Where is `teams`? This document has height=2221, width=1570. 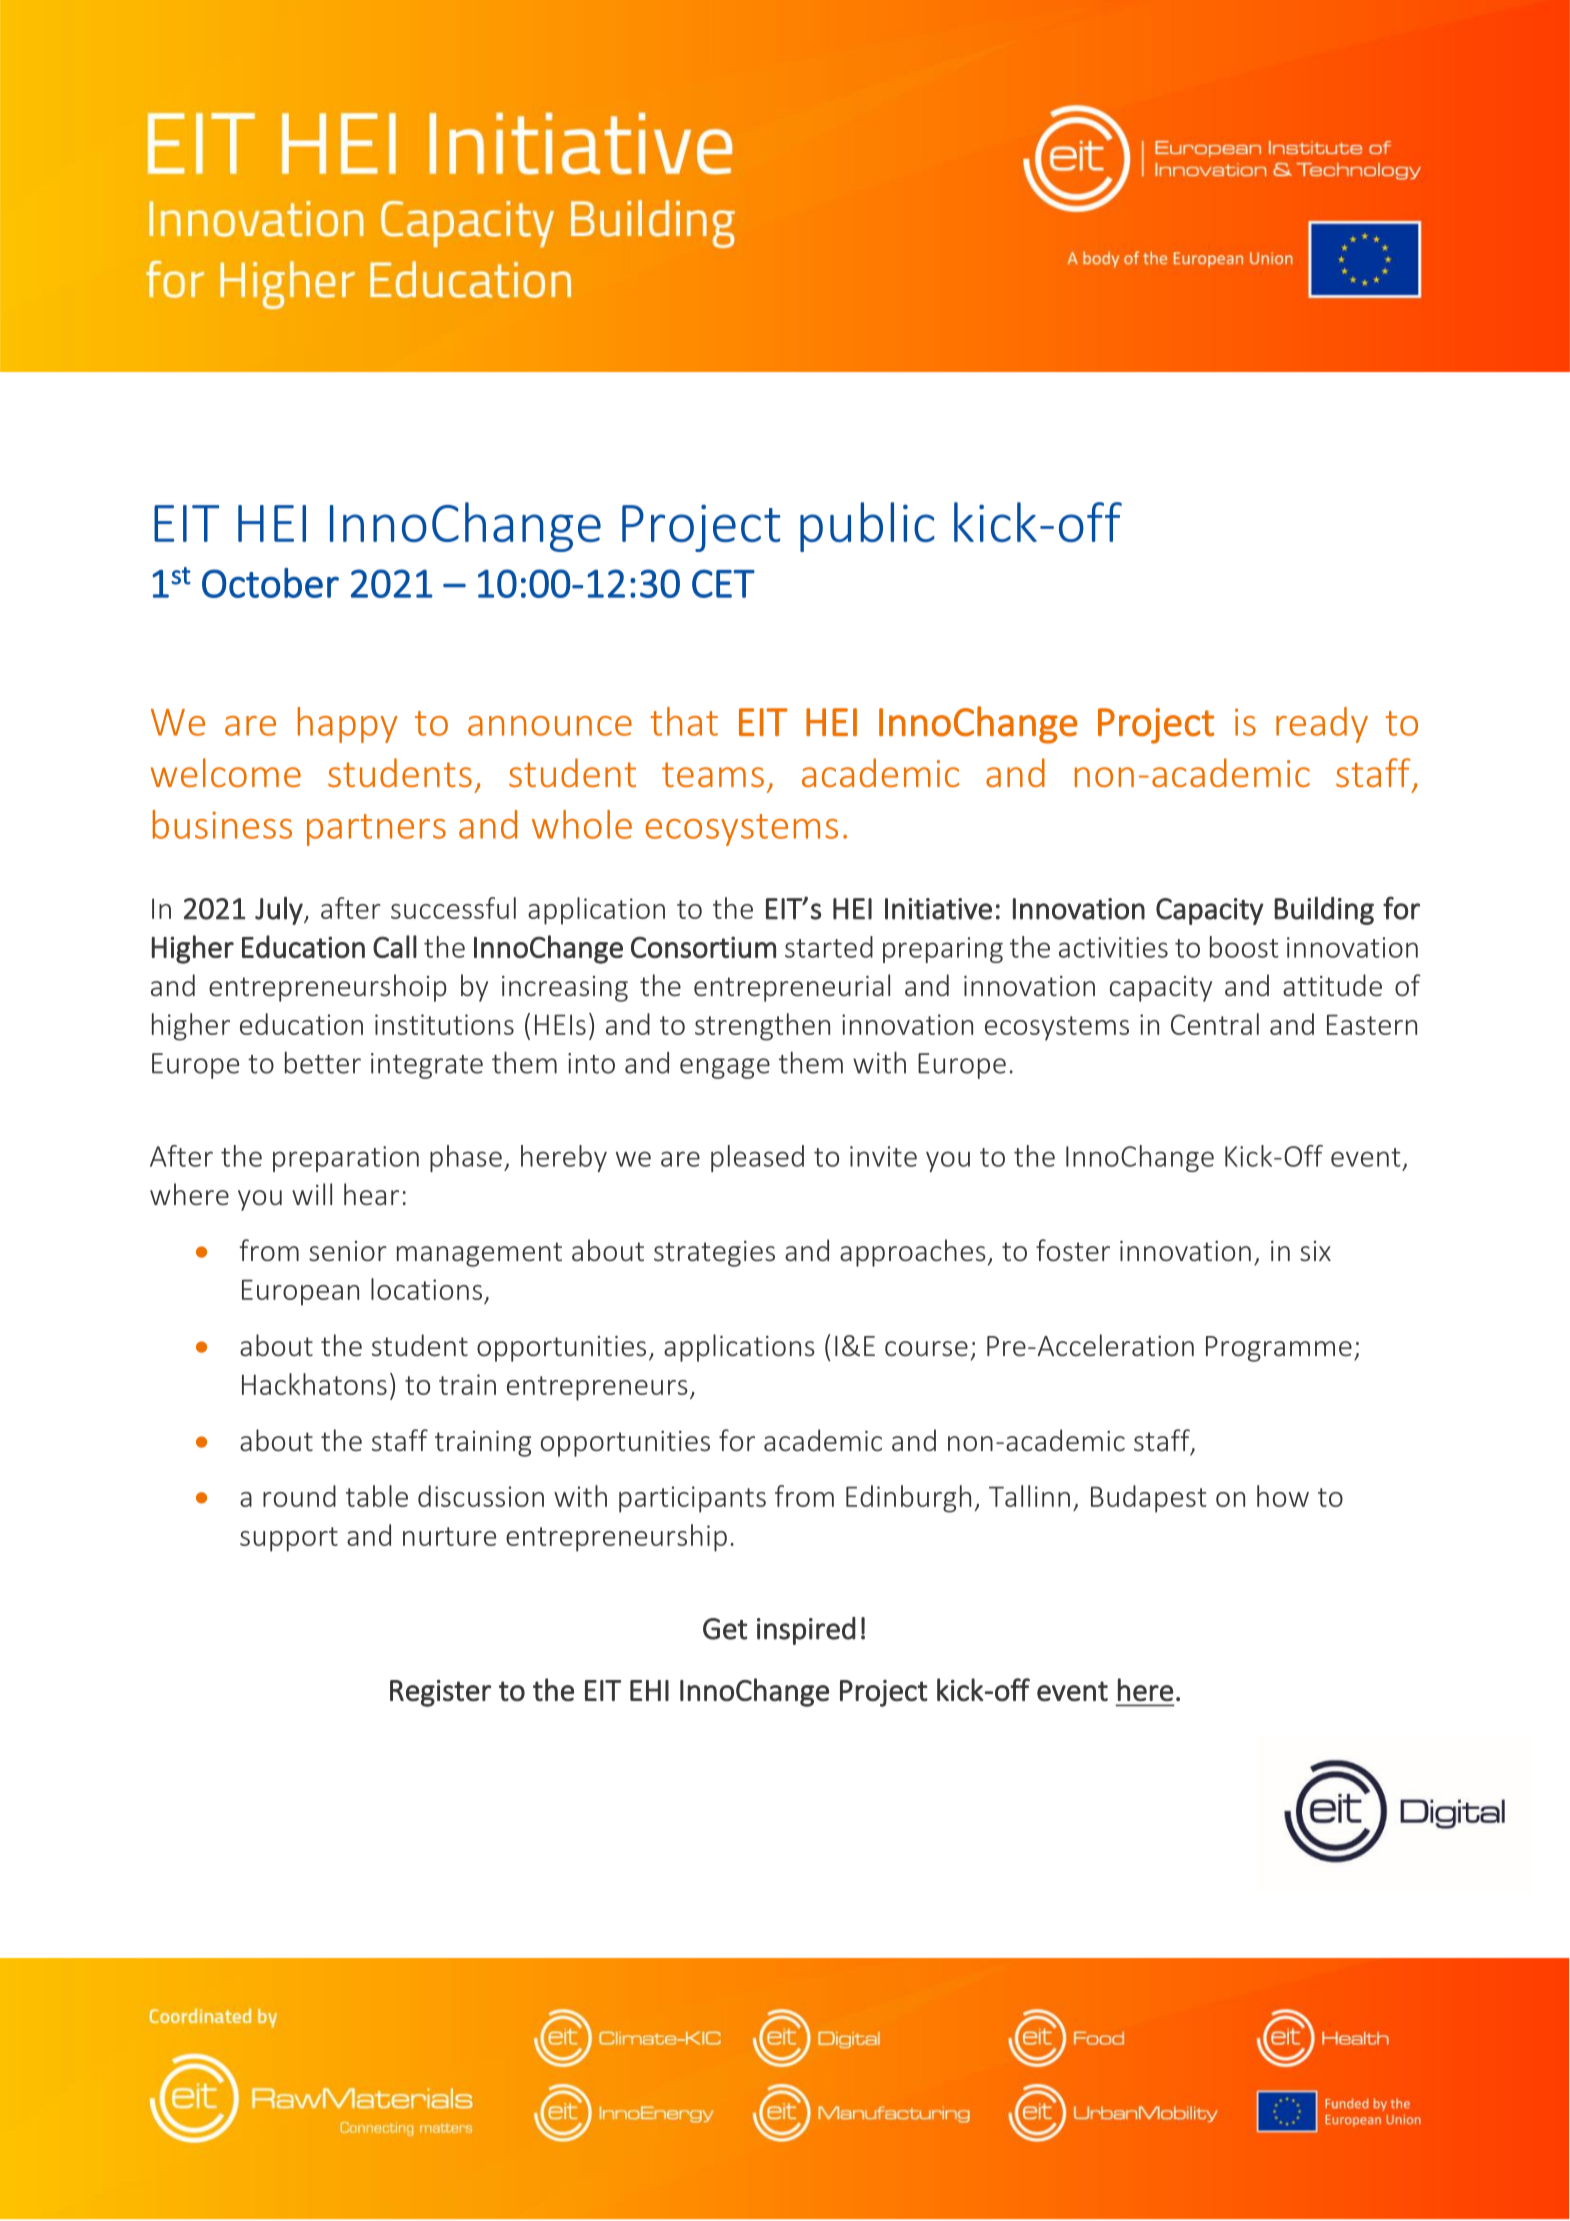
teams is located at coordinates (713, 774).
